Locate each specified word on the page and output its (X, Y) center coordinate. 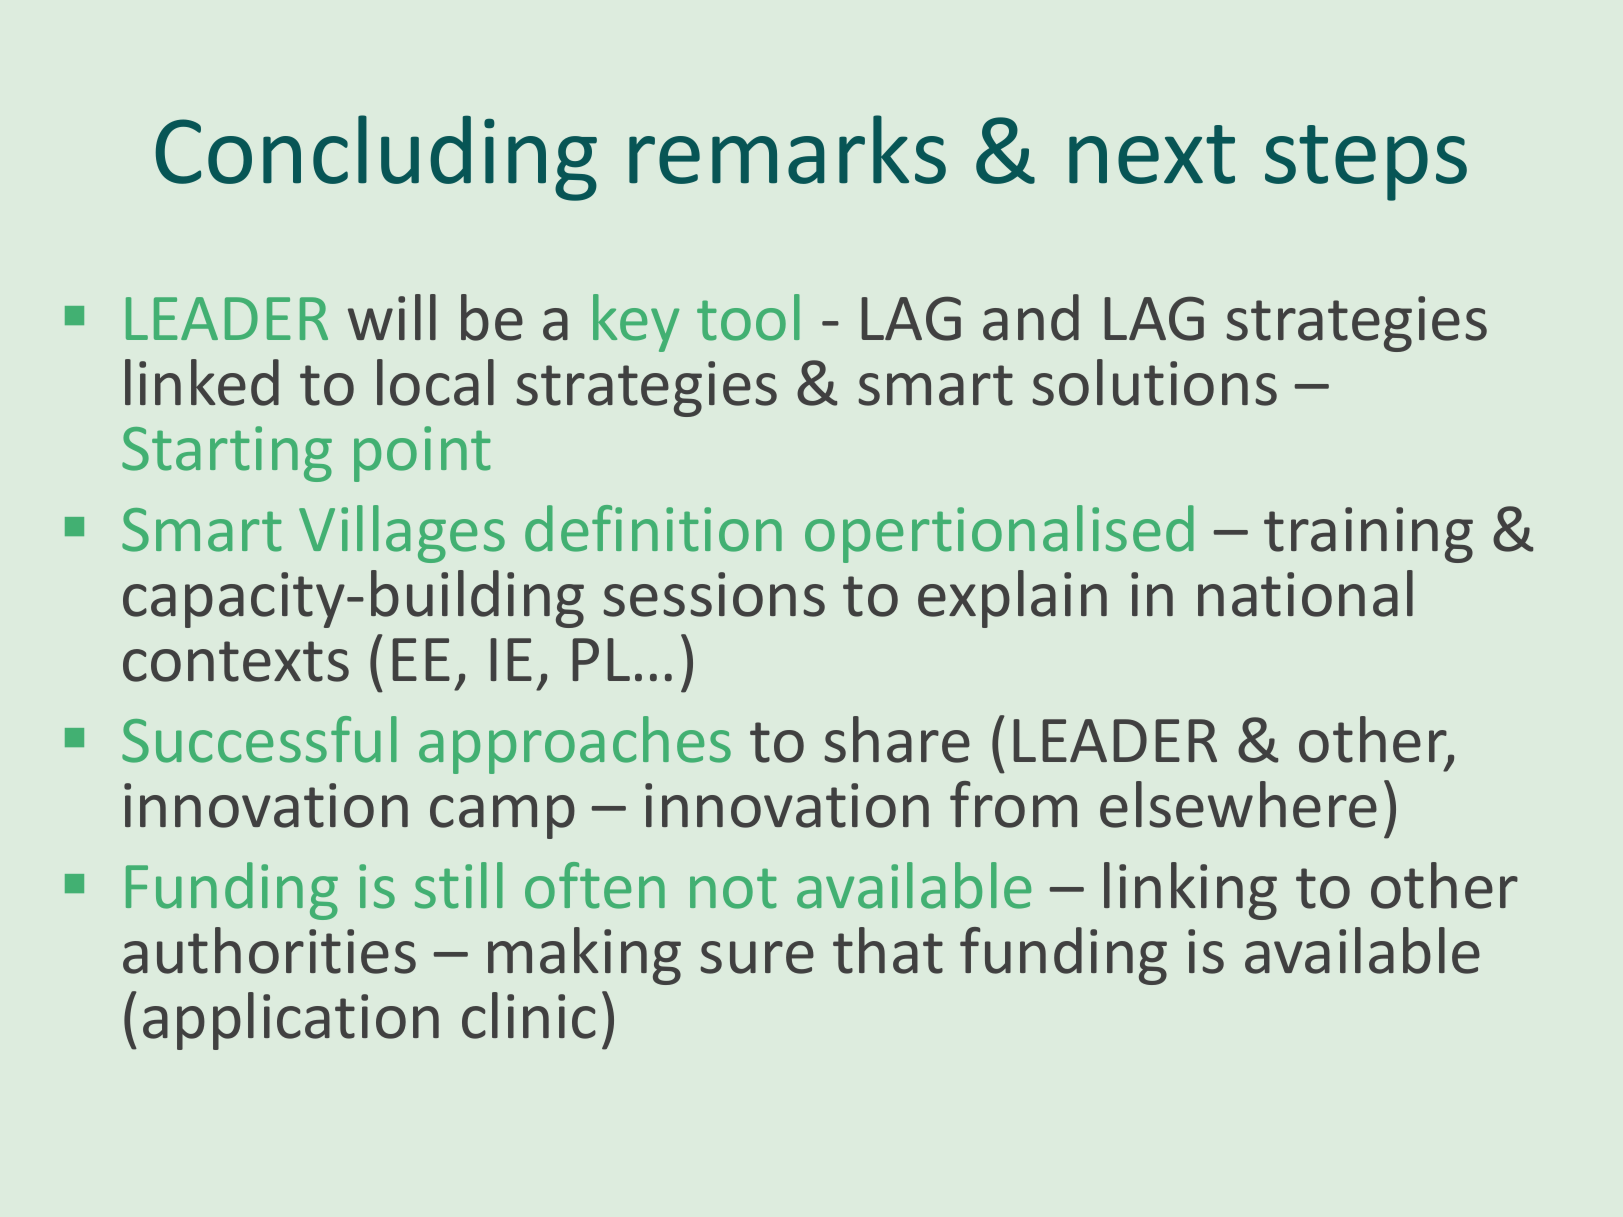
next (1152, 154)
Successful (259, 739)
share (897, 739)
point (422, 454)
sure (757, 957)
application (291, 1021)
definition (653, 528)
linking (1190, 891)
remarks (787, 149)
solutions (1154, 382)
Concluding (376, 158)
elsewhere (1238, 804)
